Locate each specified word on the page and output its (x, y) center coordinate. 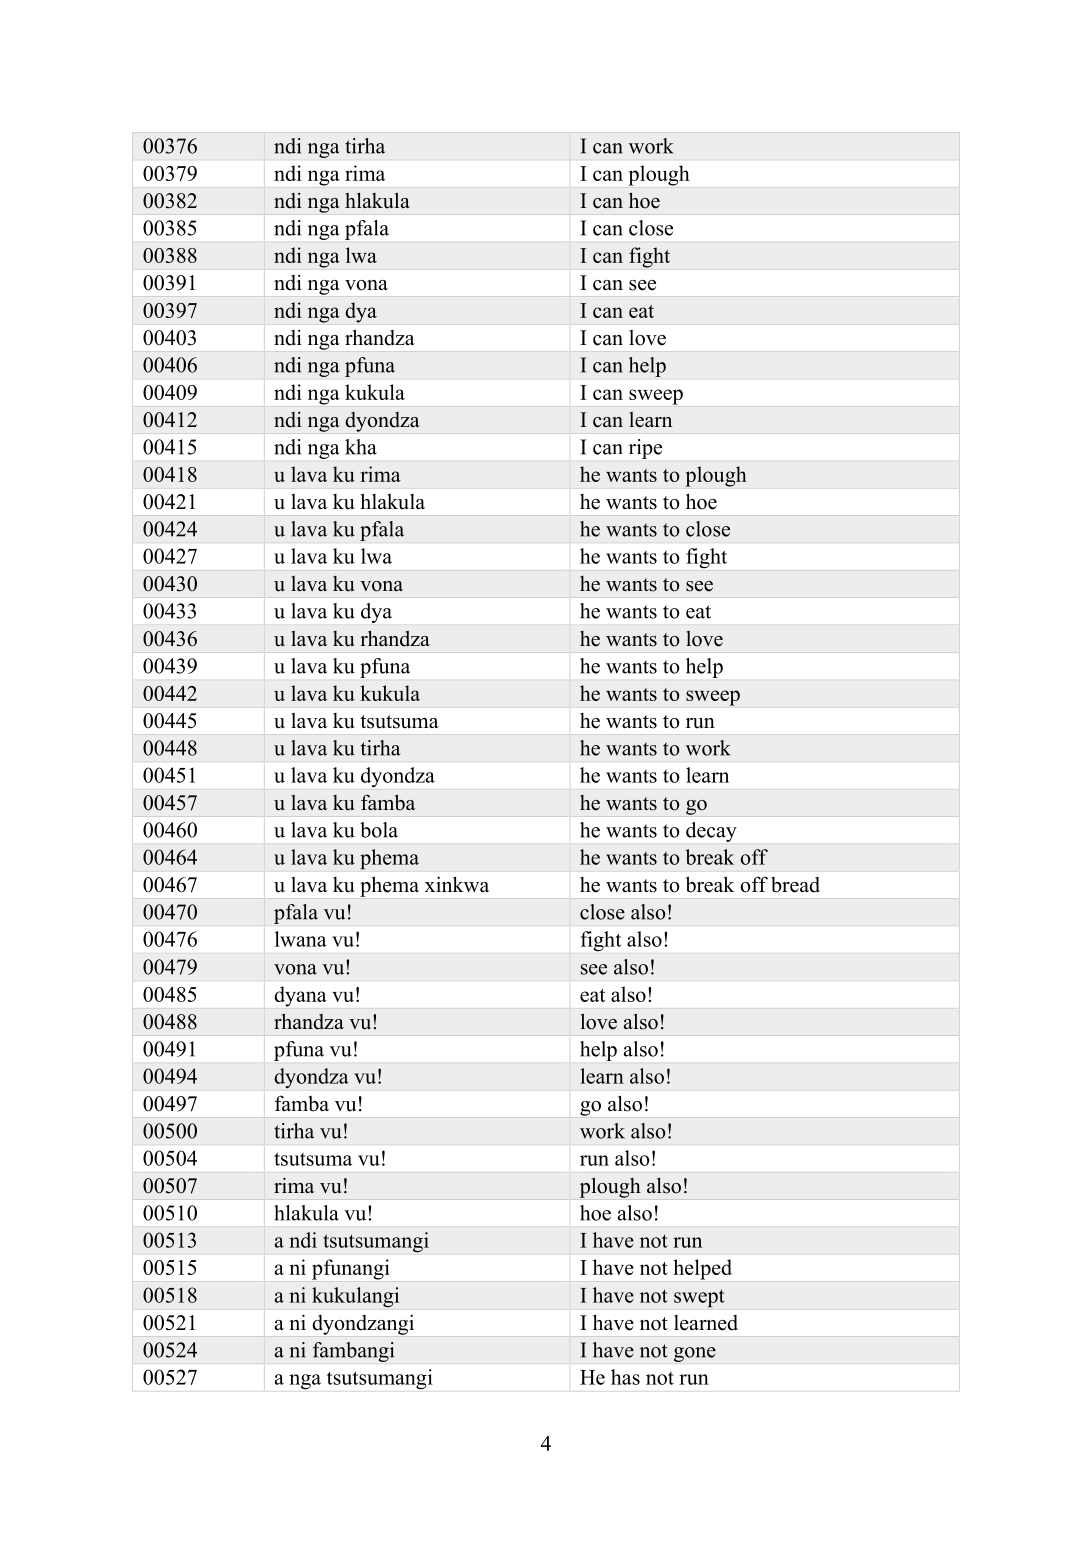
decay (711, 832)
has (625, 1377)
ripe (645, 449)
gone (695, 1354)
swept (699, 1298)
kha (361, 447)
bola (379, 830)
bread (795, 885)
